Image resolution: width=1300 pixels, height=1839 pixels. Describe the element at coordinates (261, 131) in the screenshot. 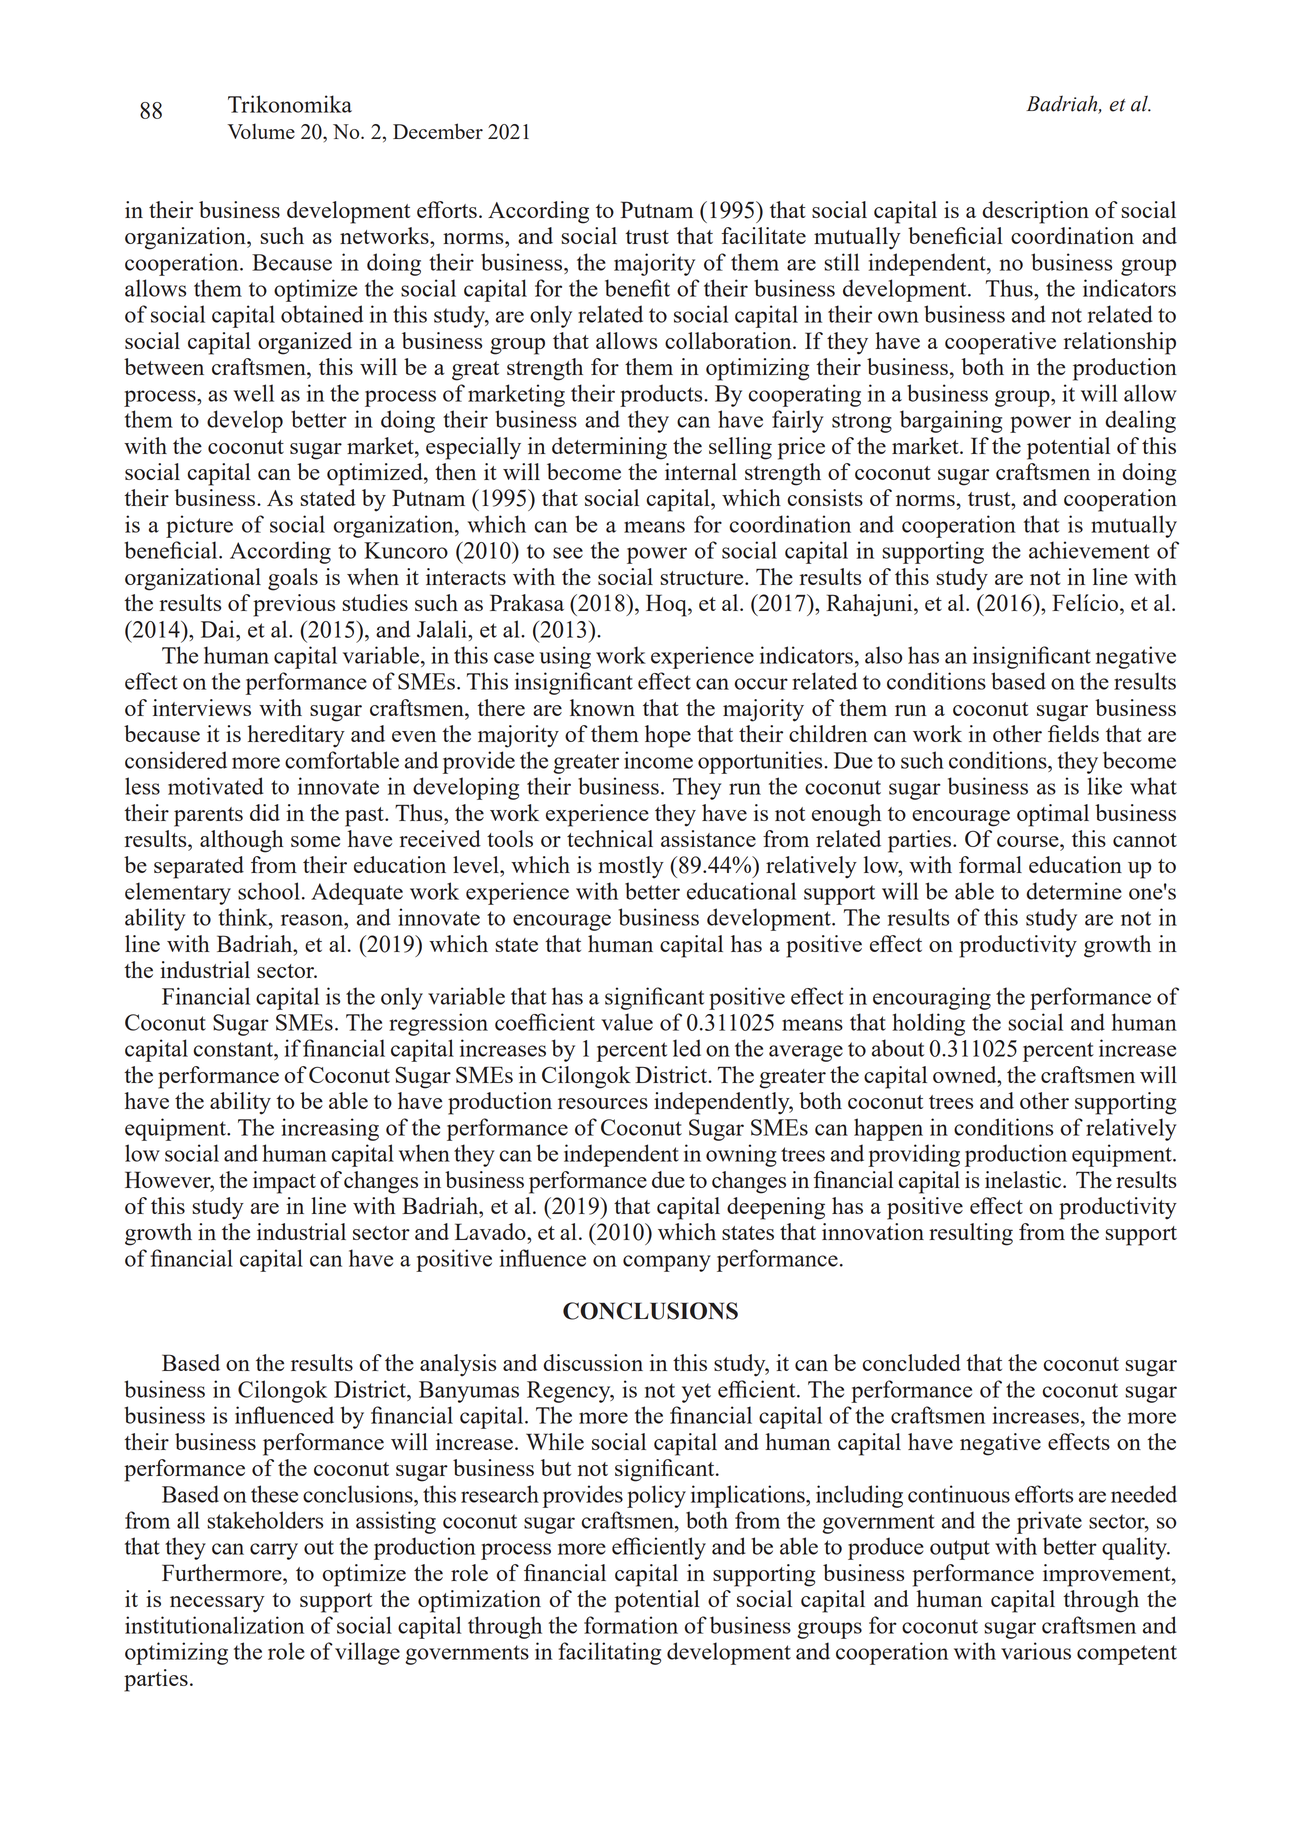

I see `Volume` at that location.
